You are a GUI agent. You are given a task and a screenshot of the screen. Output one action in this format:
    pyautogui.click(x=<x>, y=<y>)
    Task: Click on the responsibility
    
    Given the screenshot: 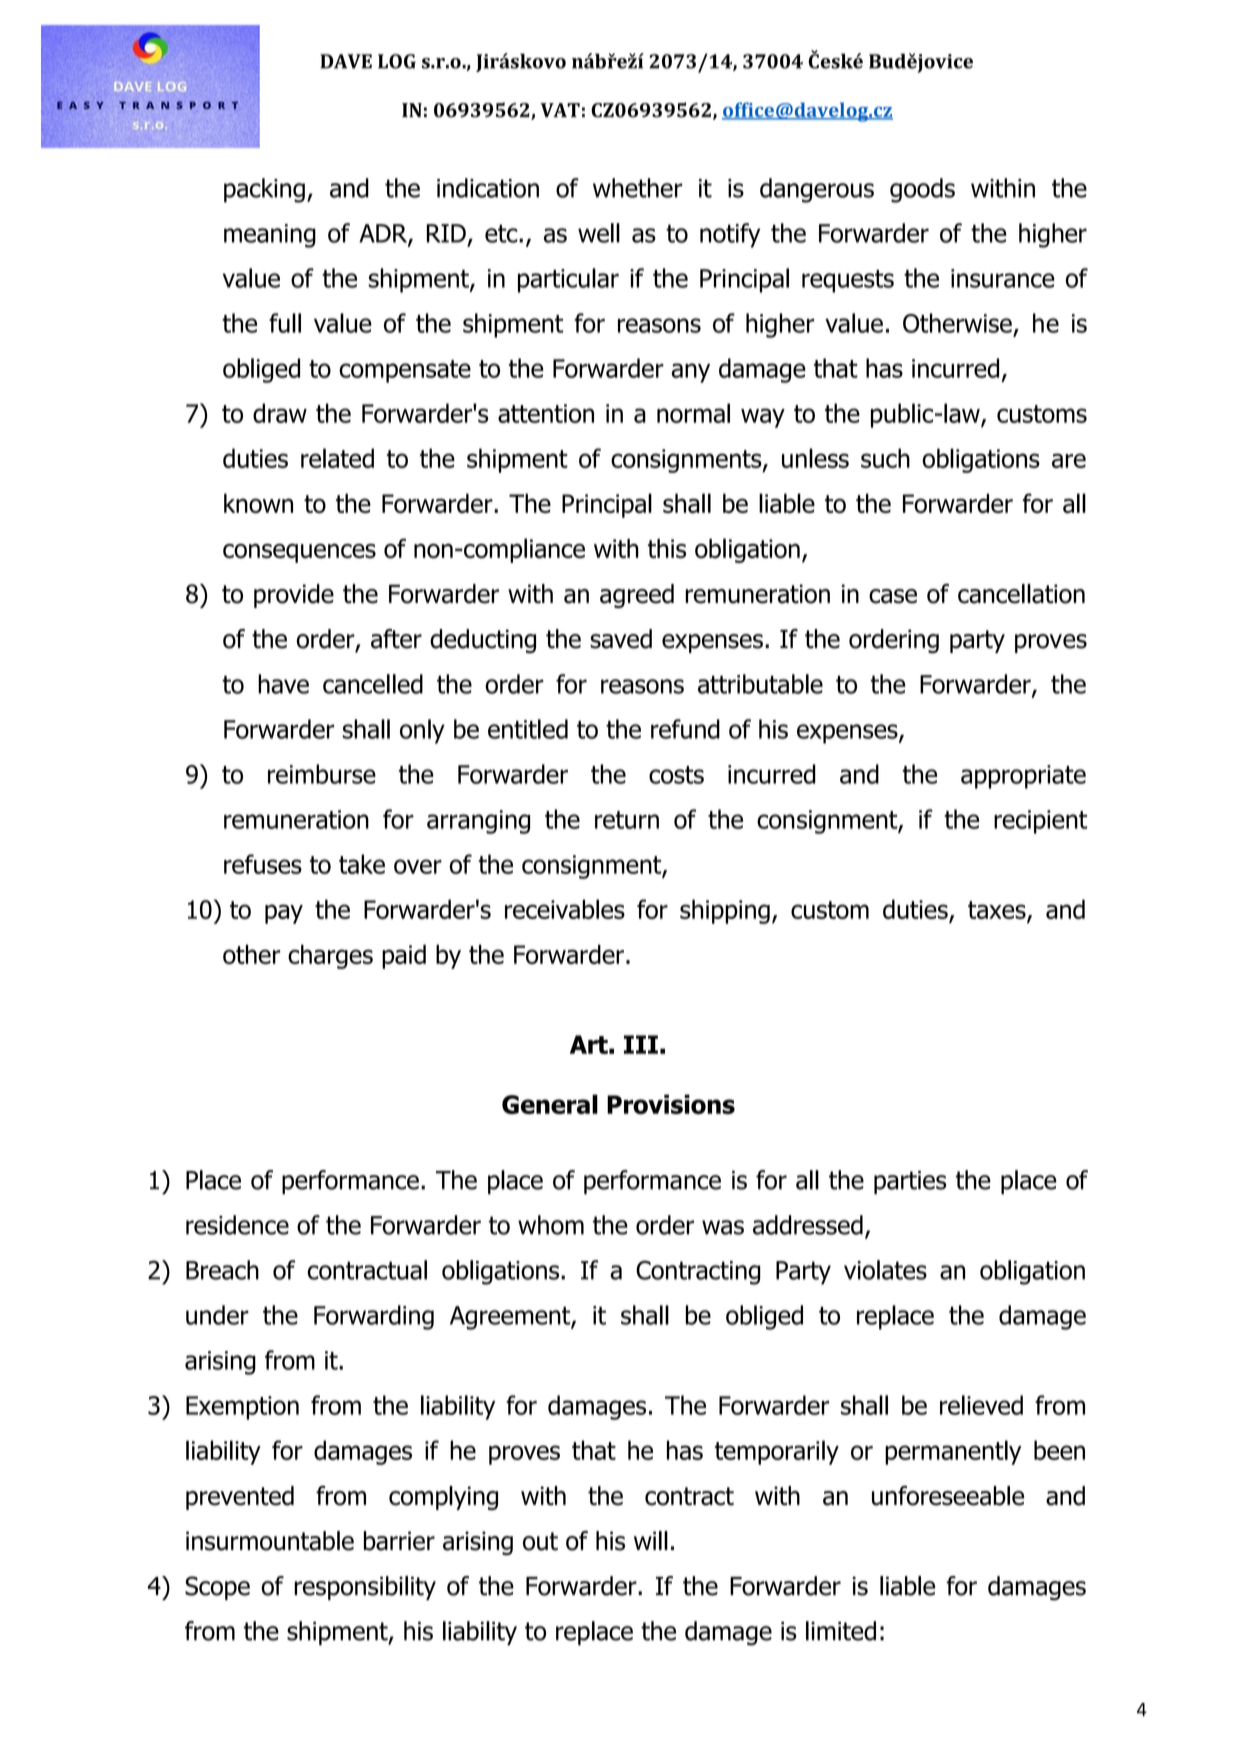 What is the action you would take?
    pyautogui.click(x=365, y=1588)
